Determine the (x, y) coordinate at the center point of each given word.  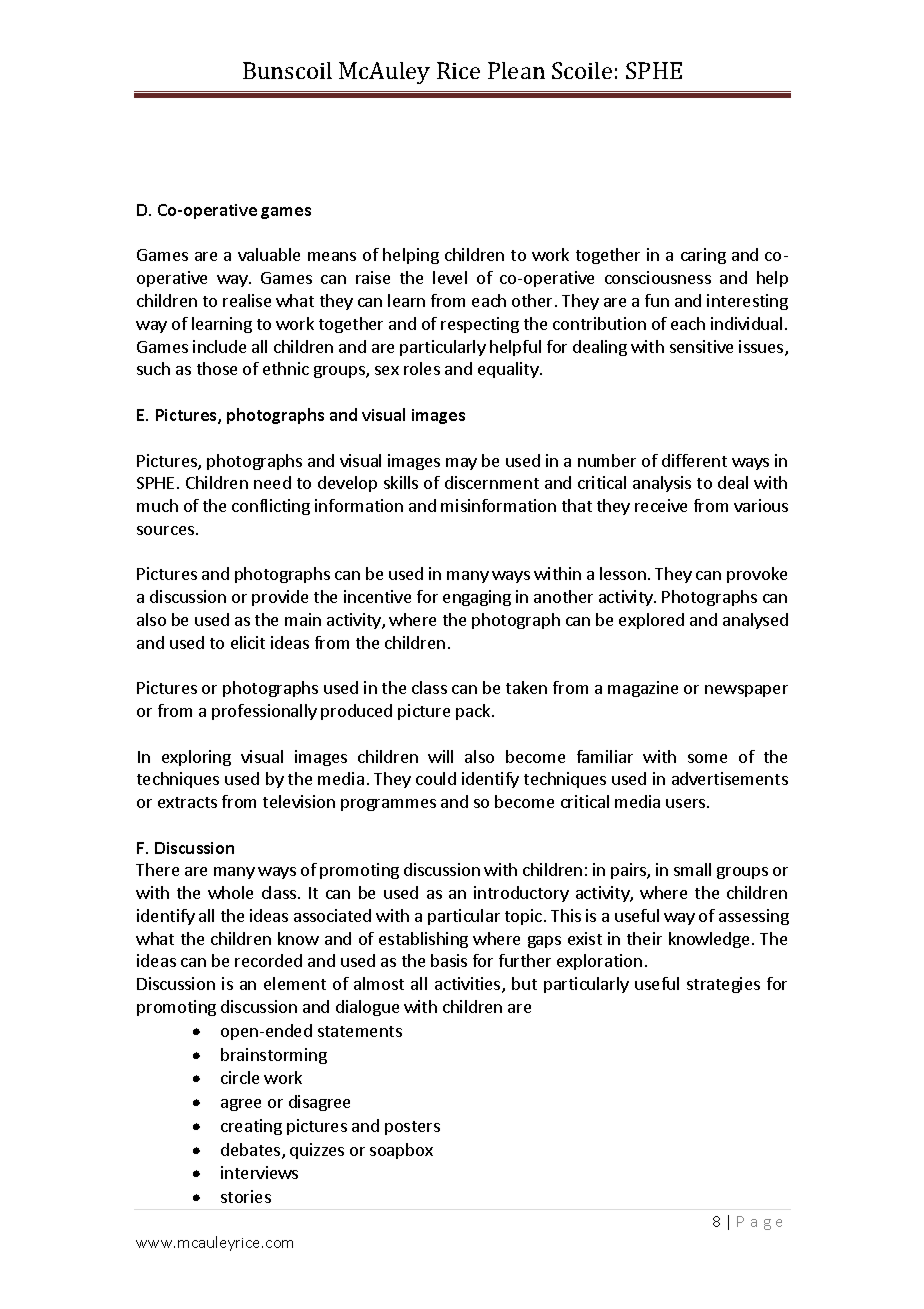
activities (469, 985)
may (461, 464)
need (272, 482)
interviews (259, 1172)
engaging (477, 598)
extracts (187, 802)
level (450, 277)
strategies (723, 985)
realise (247, 300)
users (687, 803)
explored (651, 621)
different (694, 460)
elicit (248, 642)
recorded (268, 960)
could (436, 778)
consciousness (658, 277)
